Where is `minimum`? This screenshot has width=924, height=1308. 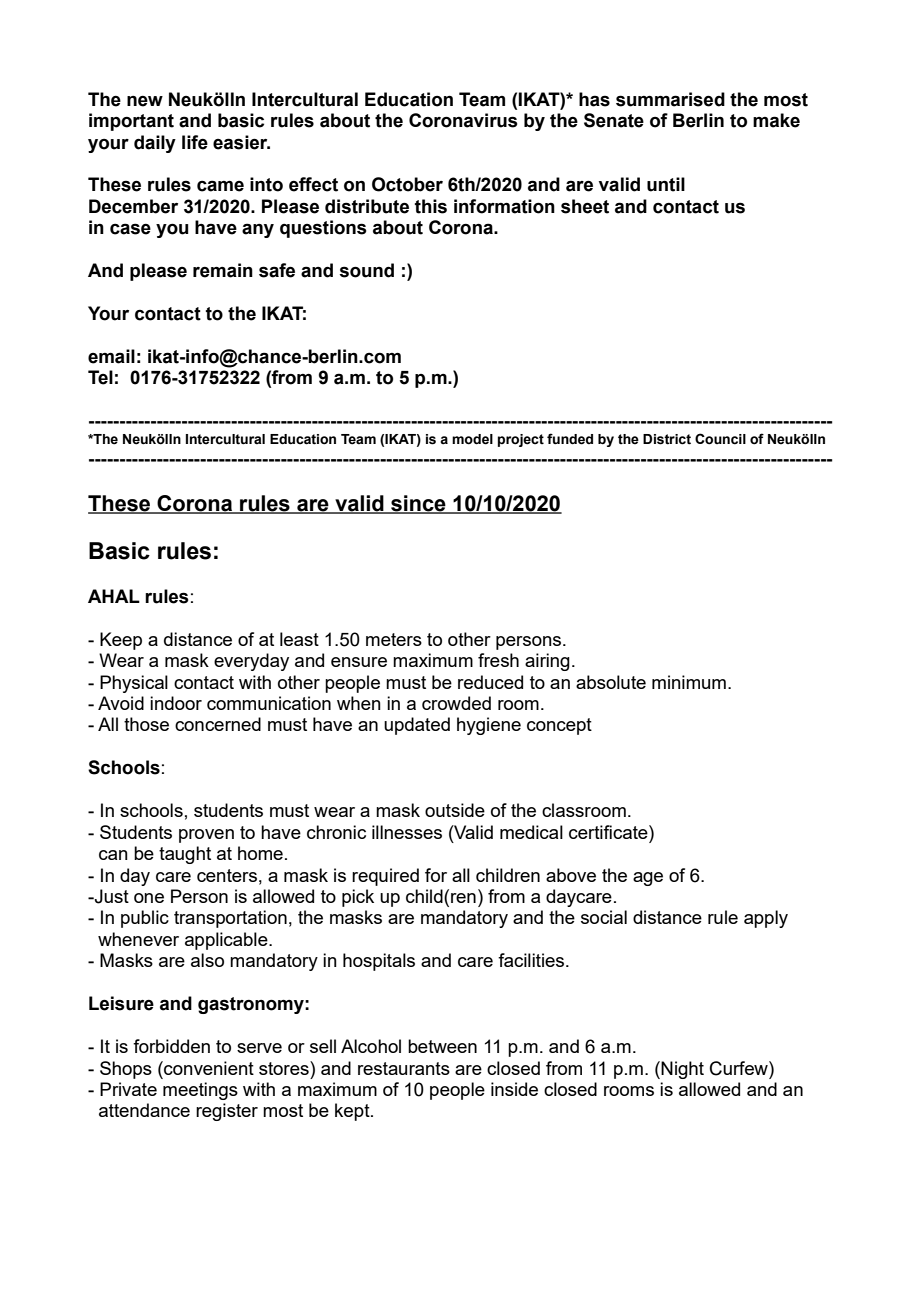
minimum is located at coordinates (689, 682).
